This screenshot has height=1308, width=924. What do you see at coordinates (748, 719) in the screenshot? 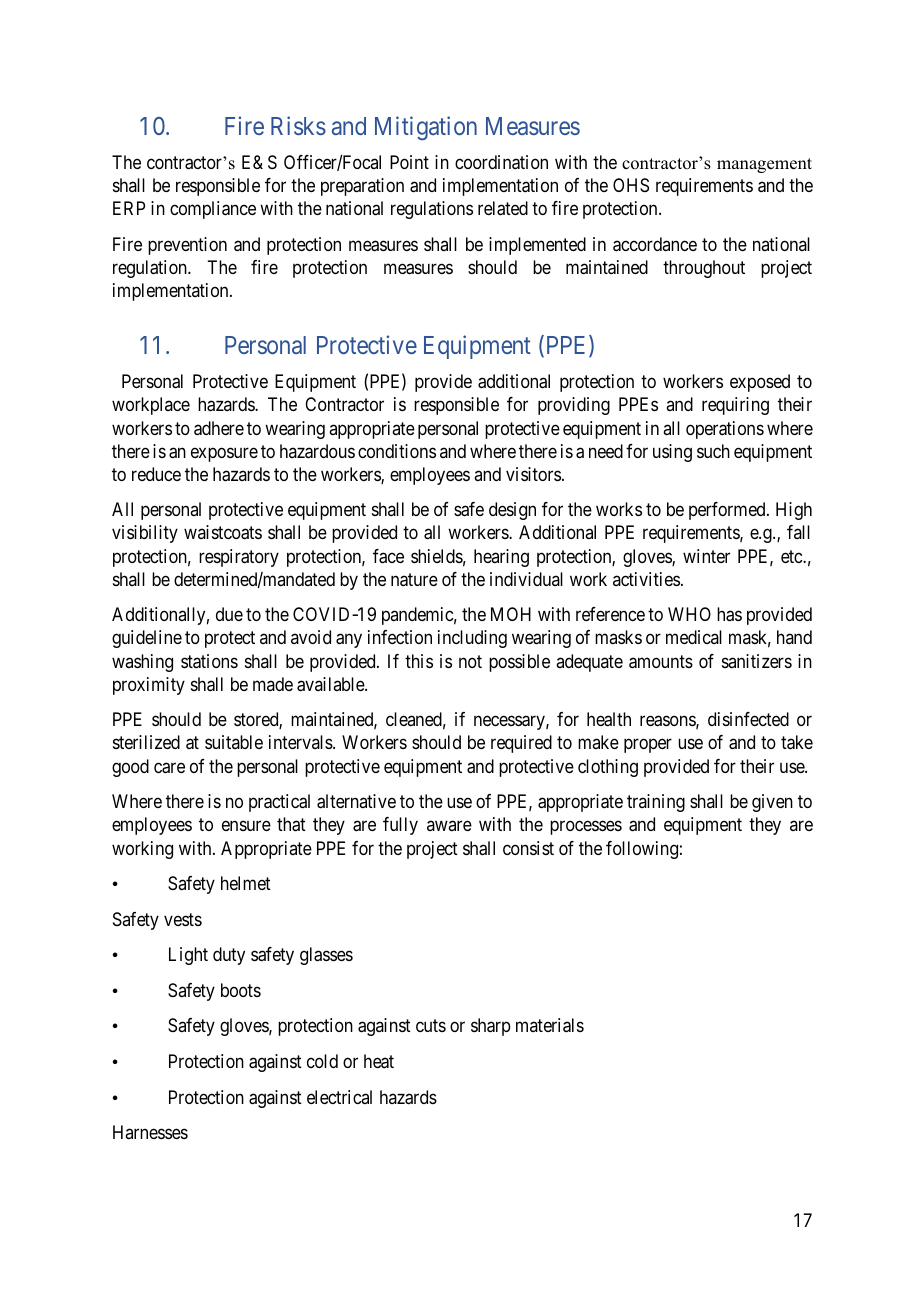
I see `disinfected` at bounding box center [748, 719].
